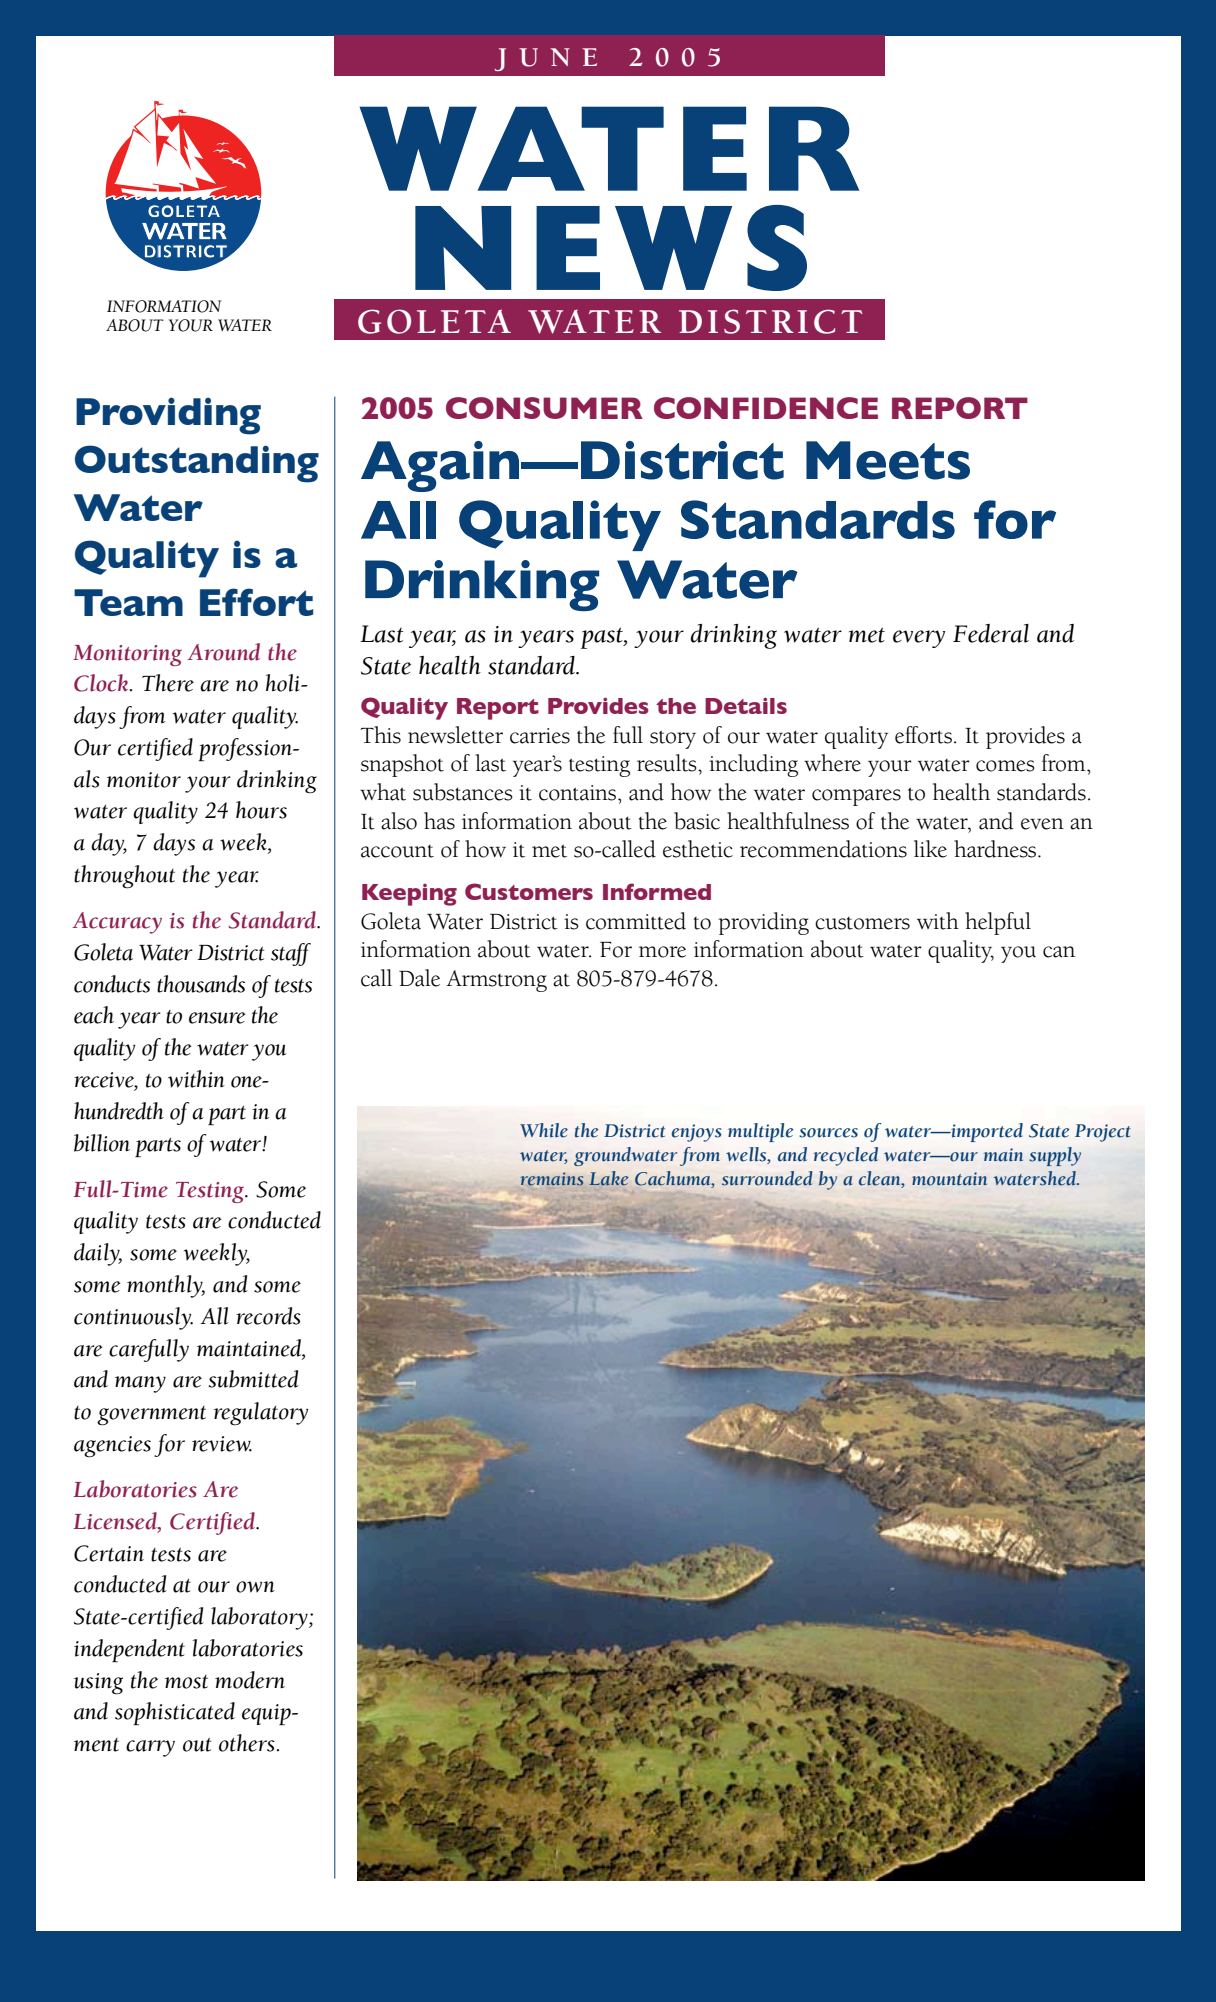 The height and width of the image is (2002, 1216). Describe the element at coordinates (996, 849) in the image. I see `hardness` at that location.
